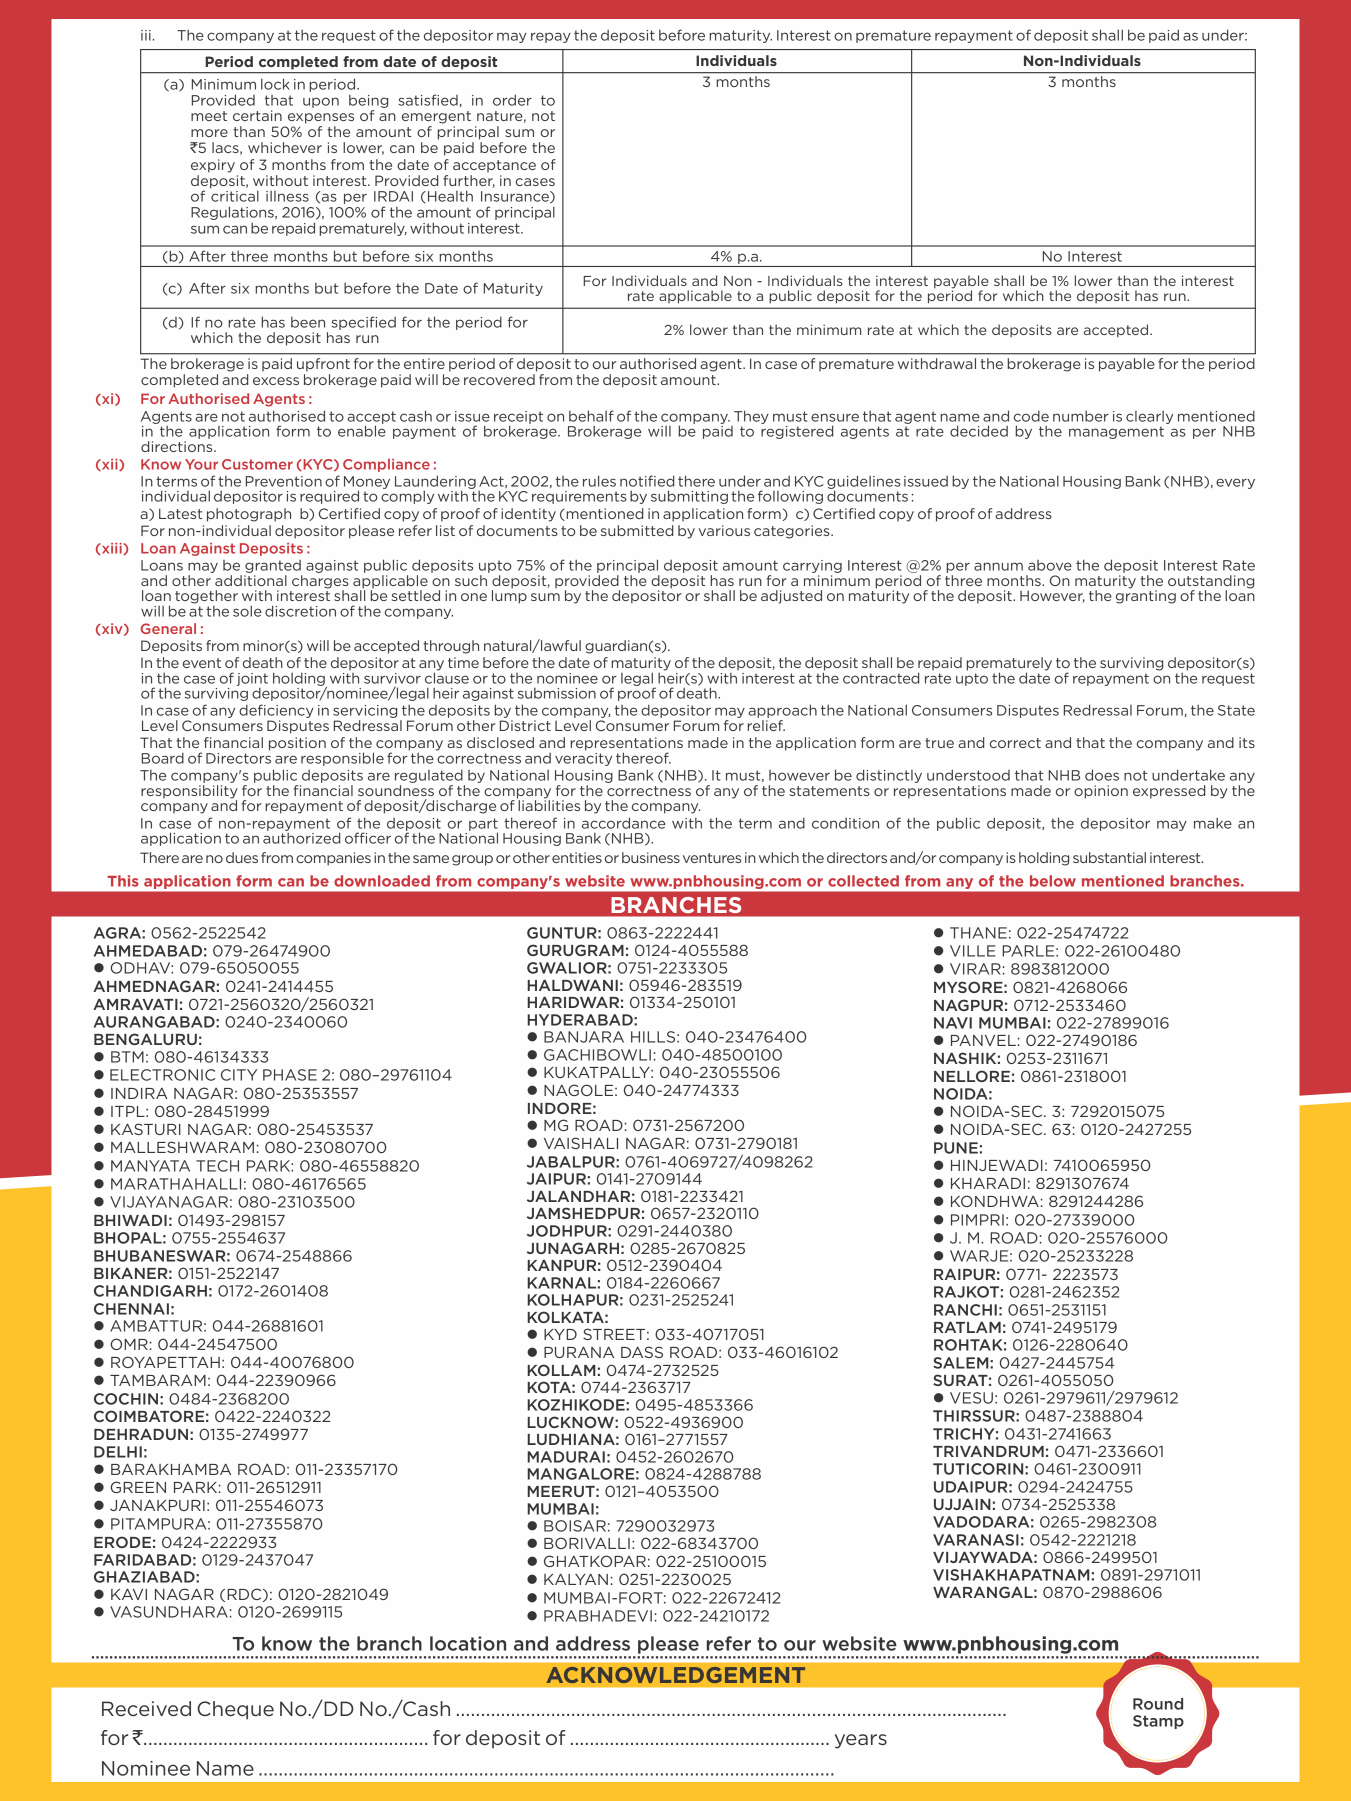 The height and width of the screenshot is (1801, 1351). What do you see at coordinates (257, 115) in the screenshot?
I see `certain` at bounding box center [257, 115].
